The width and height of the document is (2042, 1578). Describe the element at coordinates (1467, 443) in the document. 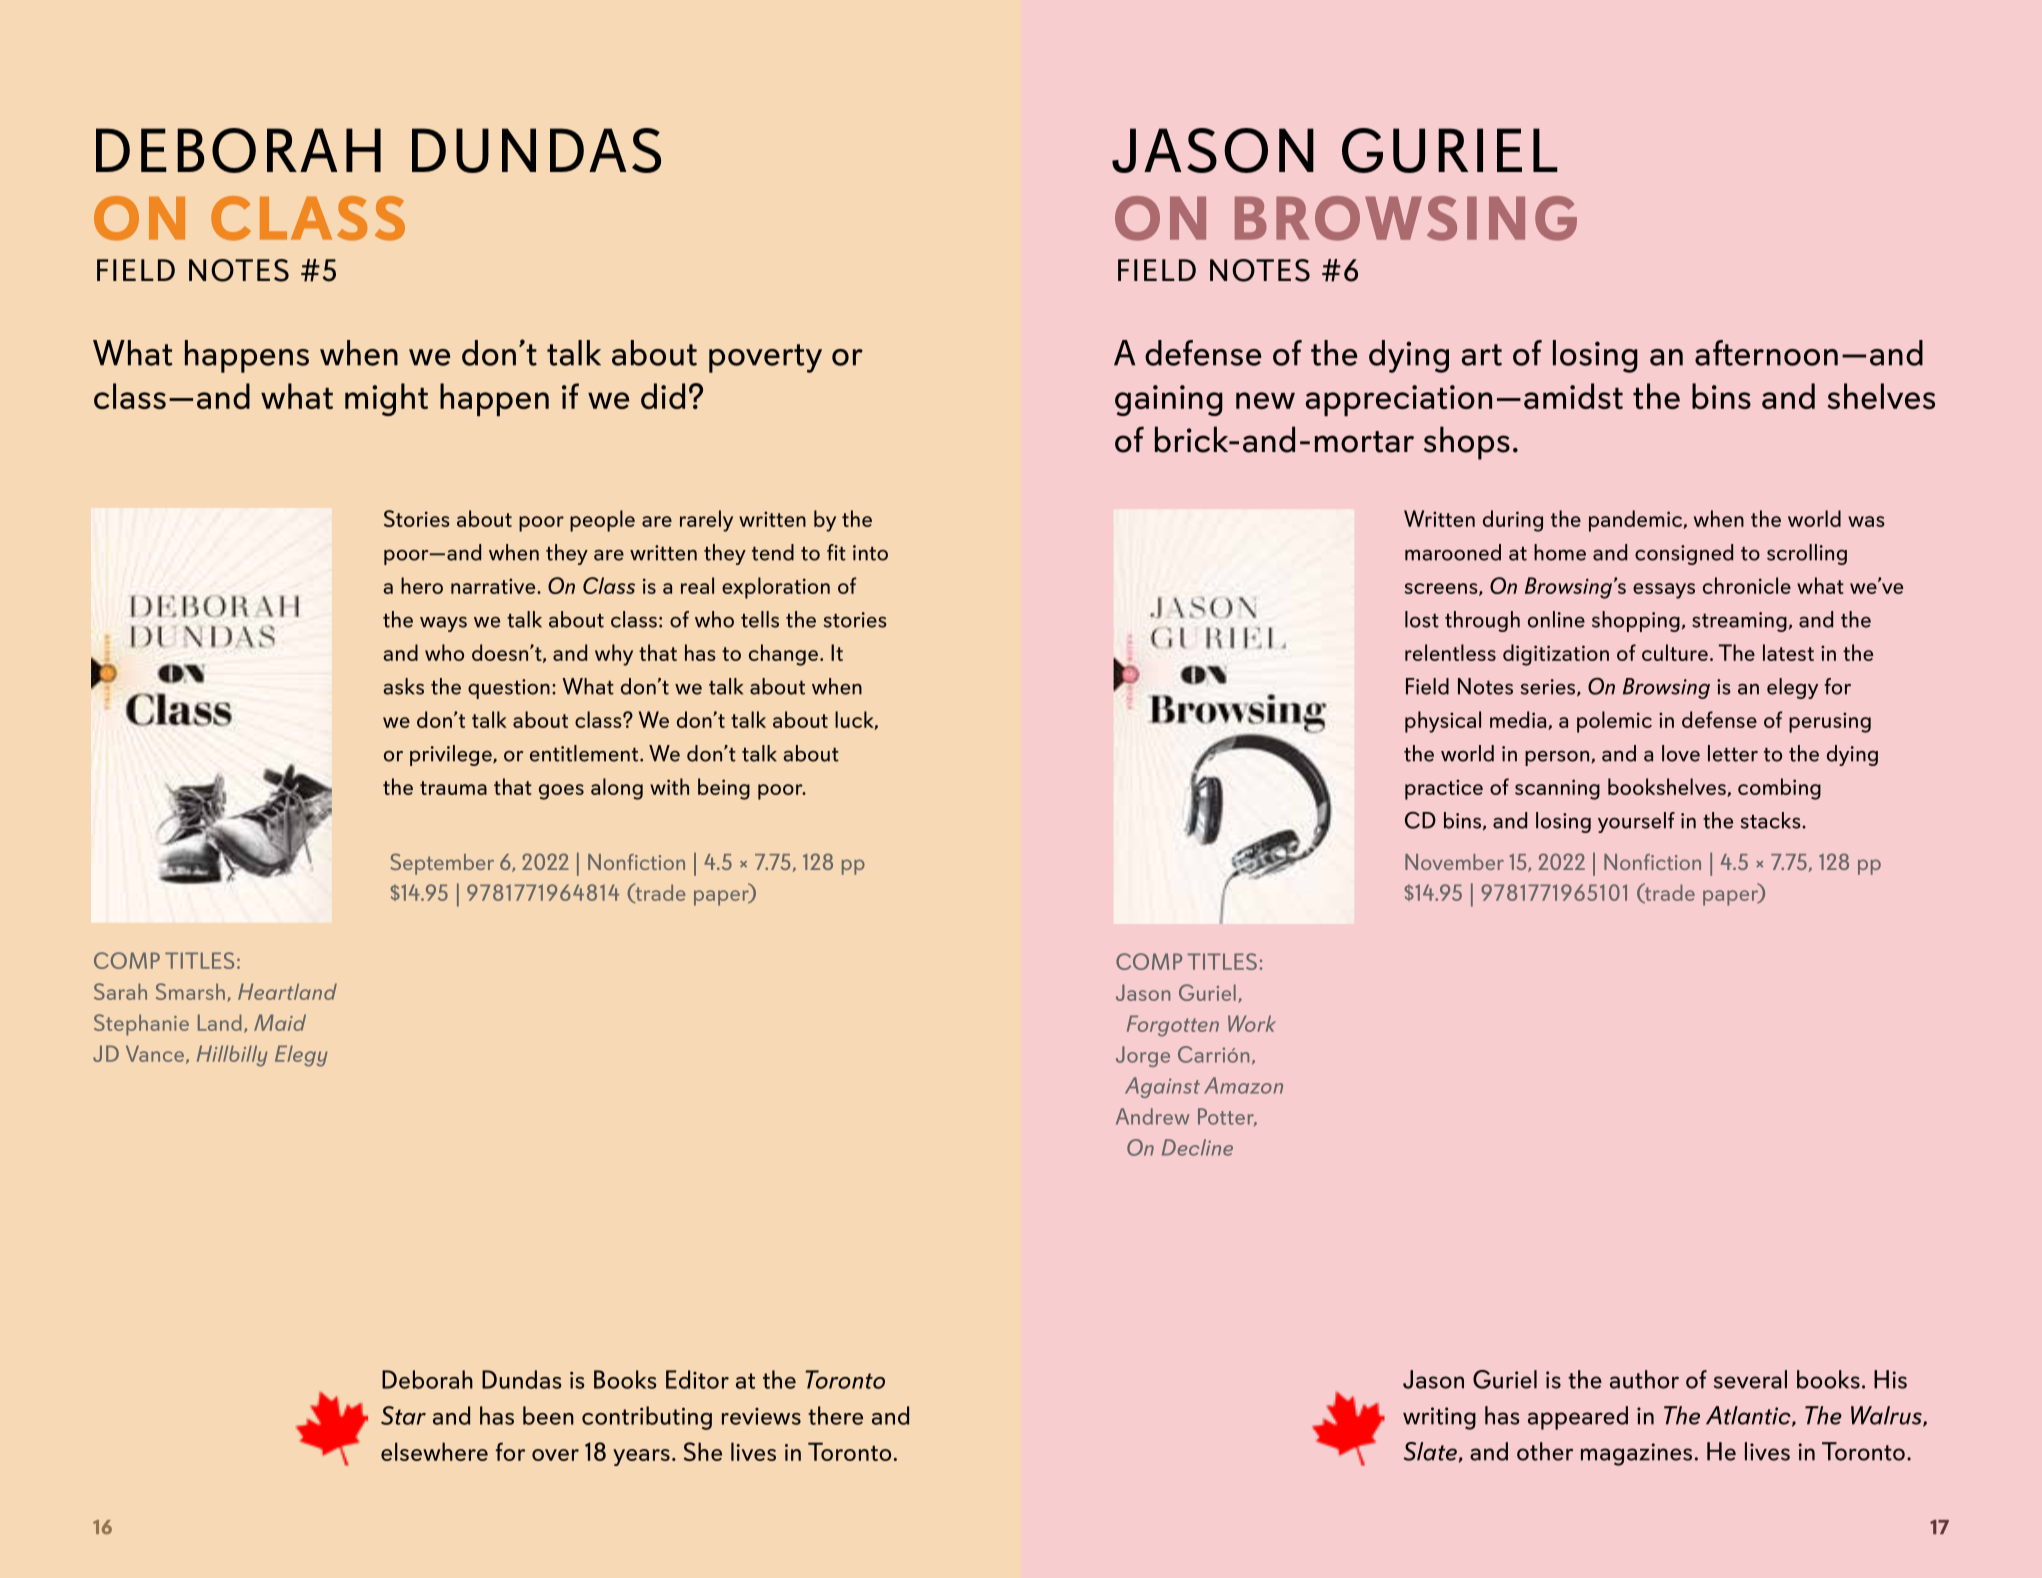

I see `shops` at that location.
